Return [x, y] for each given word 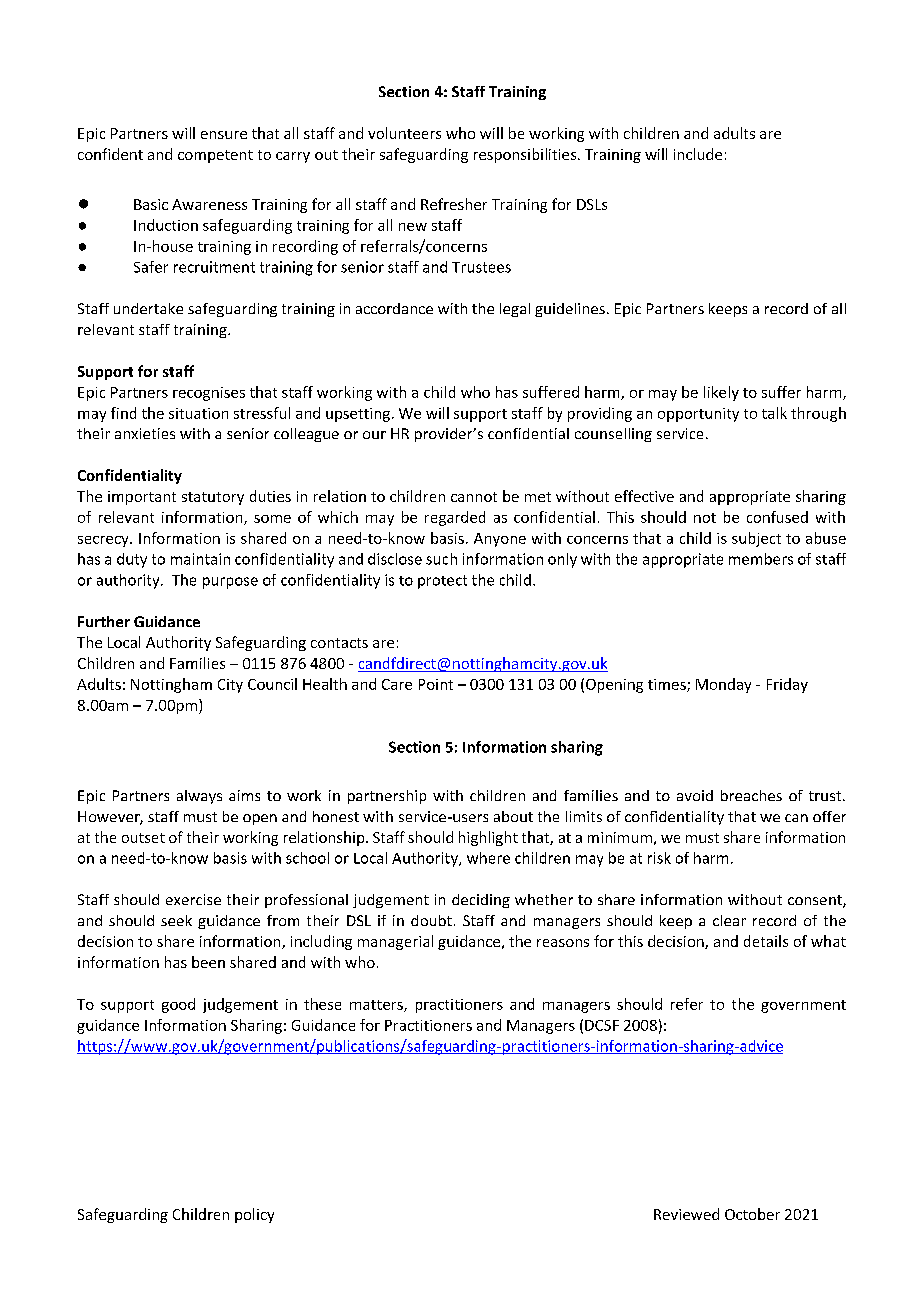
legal [515, 310]
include [698, 154]
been [208, 962]
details [766, 941]
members [761, 559]
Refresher [454, 204]
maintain [200, 559]
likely [721, 393]
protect [442, 582]
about [513, 816]
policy [254, 1215]
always [199, 797]
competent [215, 156]
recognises [209, 394]
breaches [751, 795]
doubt [431, 920]
